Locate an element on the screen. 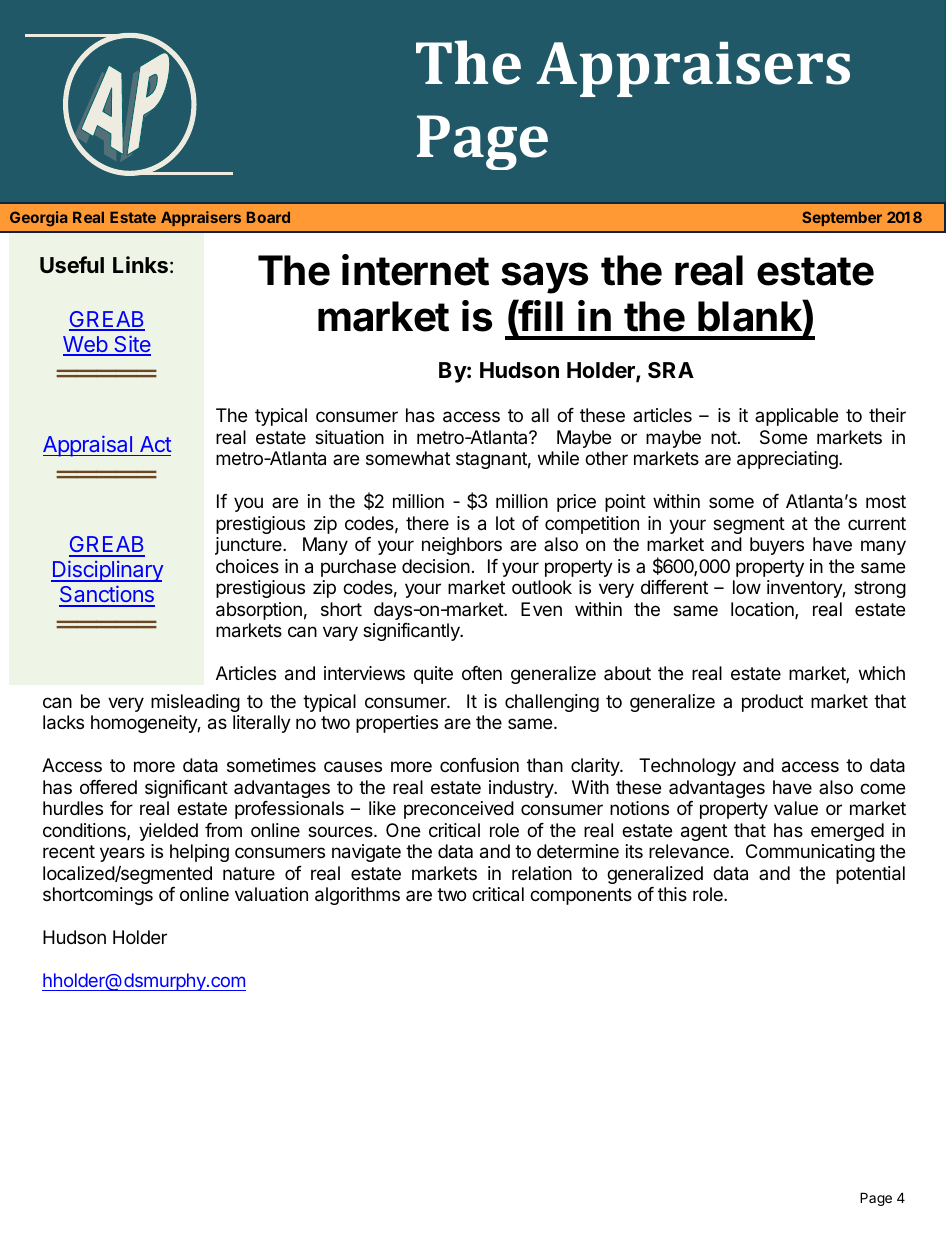 The height and width of the screenshot is (1233, 952). buyers is located at coordinates (777, 546).
